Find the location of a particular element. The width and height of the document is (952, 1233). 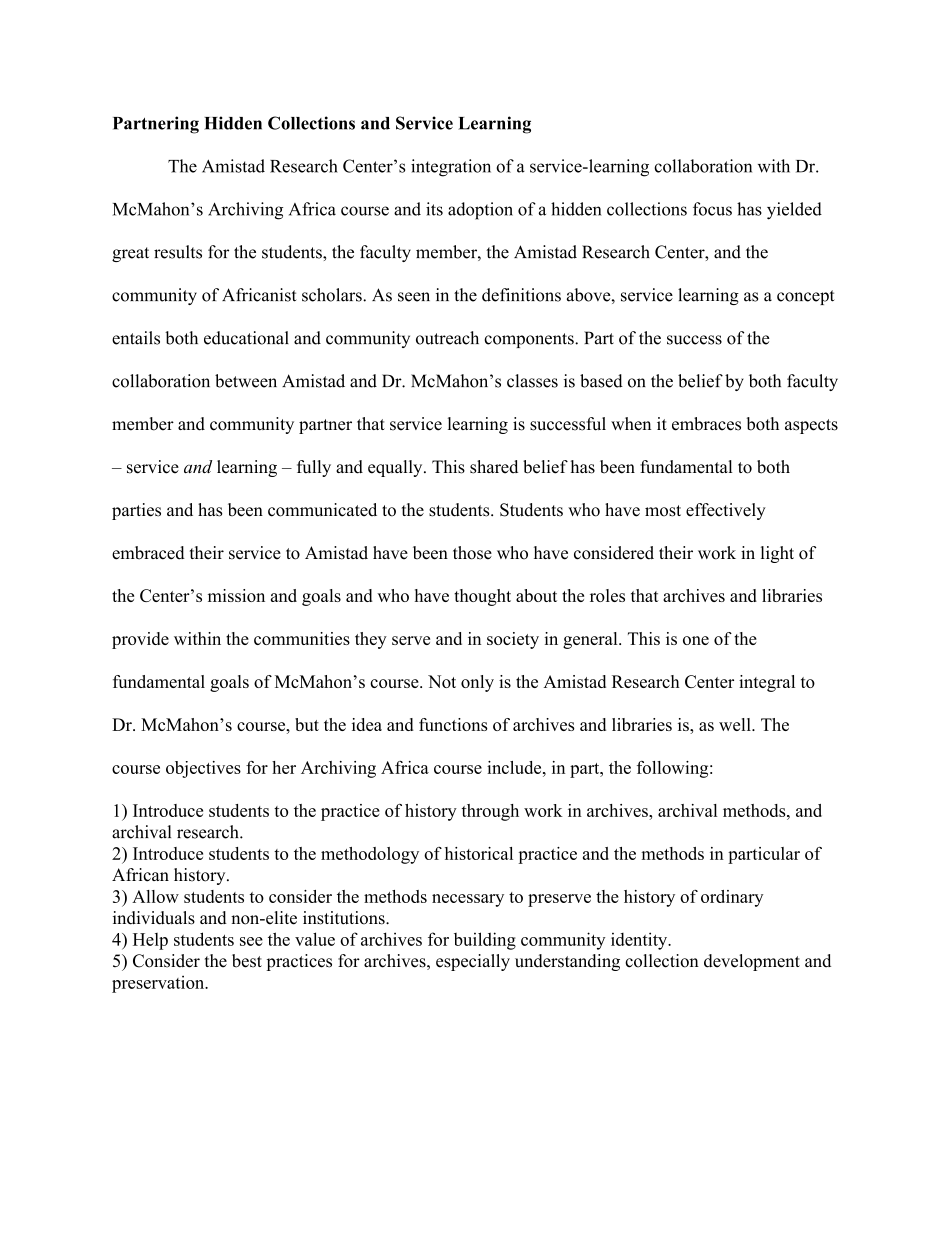

objectives is located at coordinates (203, 769).
